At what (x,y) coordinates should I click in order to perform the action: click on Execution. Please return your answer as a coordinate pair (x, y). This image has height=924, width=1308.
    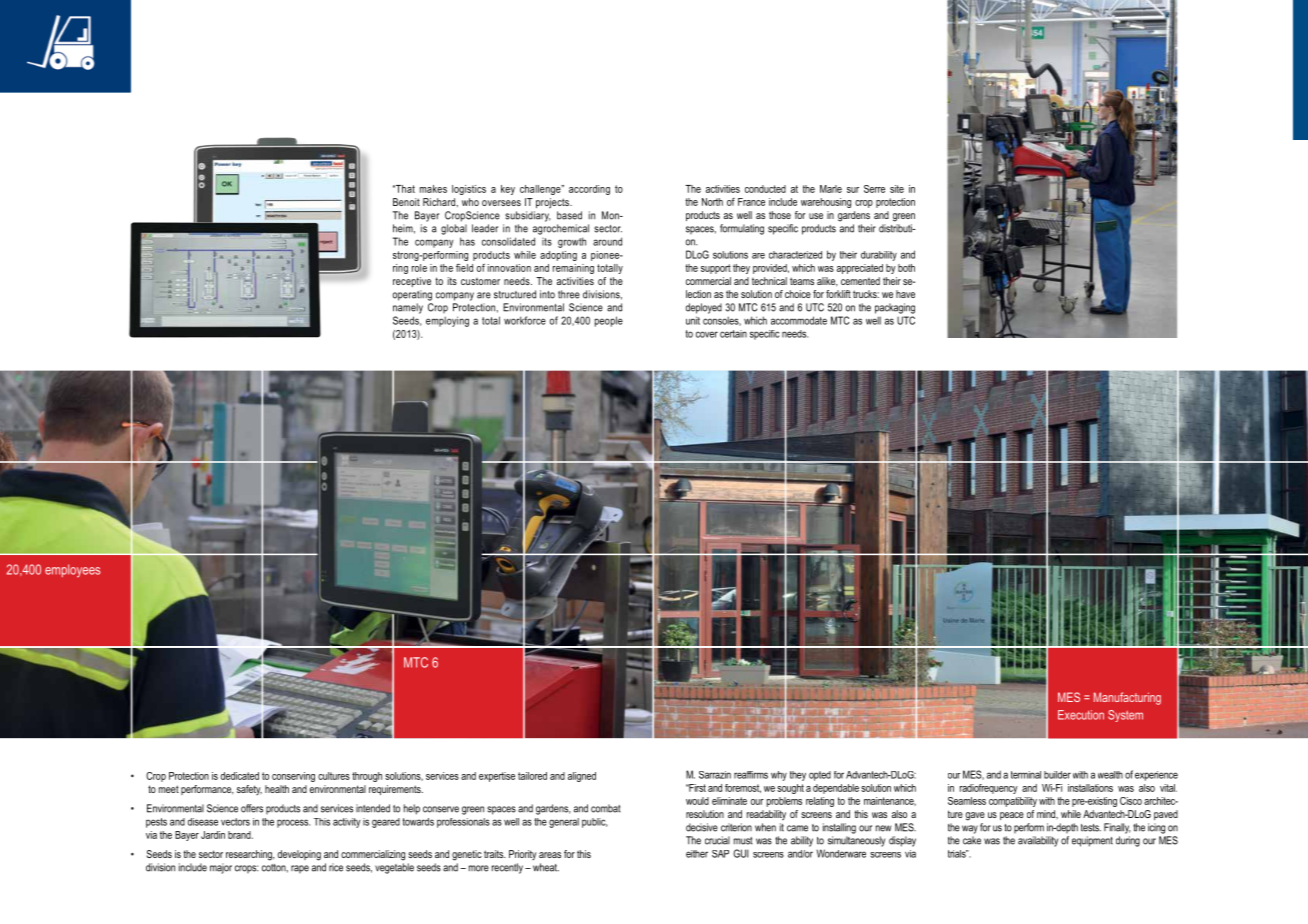
    Looking at the image, I should click on (1081, 715).
